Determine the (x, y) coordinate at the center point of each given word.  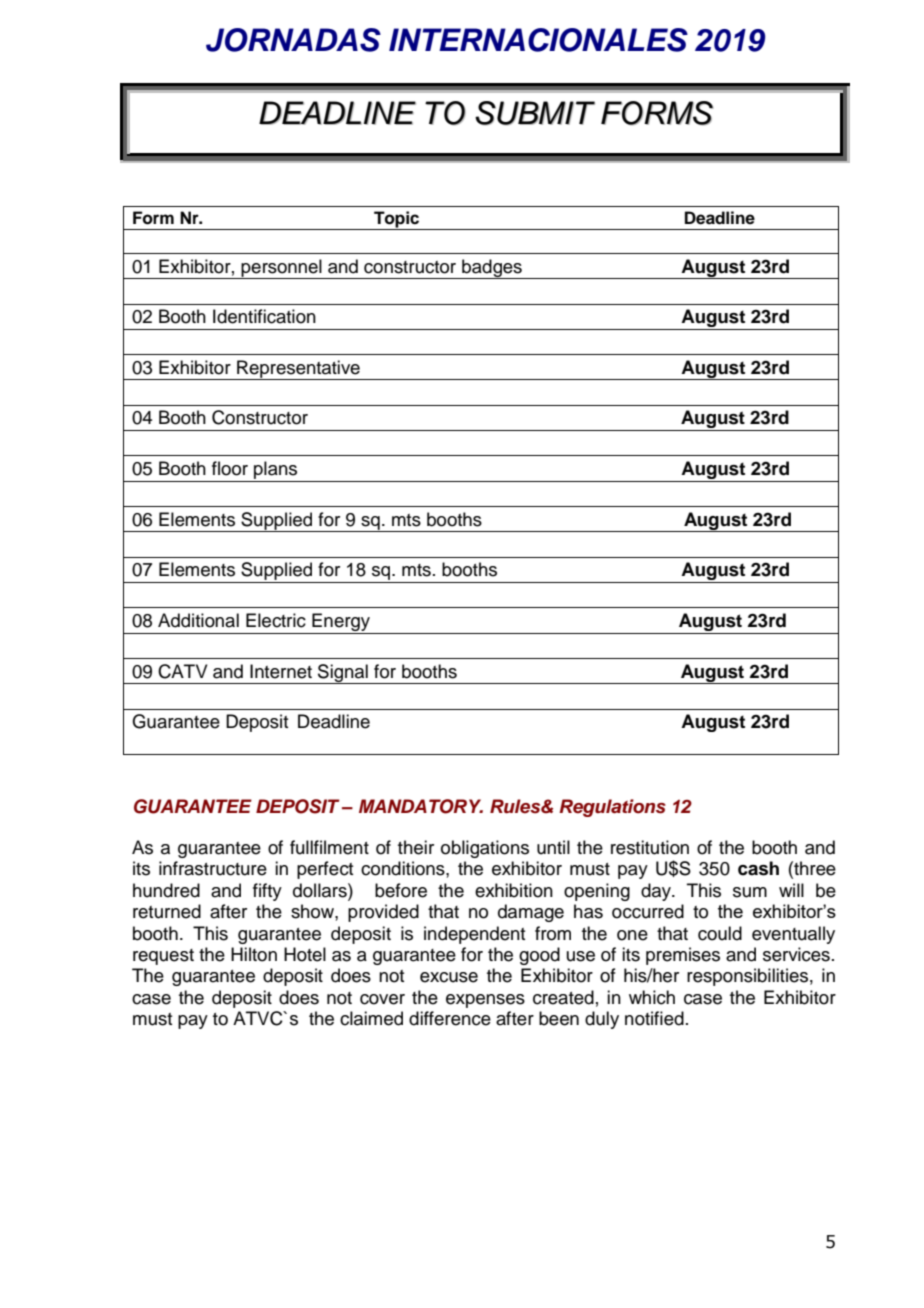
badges (492, 269)
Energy (341, 623)
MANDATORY (421, 806)
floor (230, 468)
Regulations (612, 808)
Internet (281, 671)
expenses (485, 1001)
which (652, 997)
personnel (281, 269)
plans (275, 470)
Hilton (254, 954)
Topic (397, 220)
